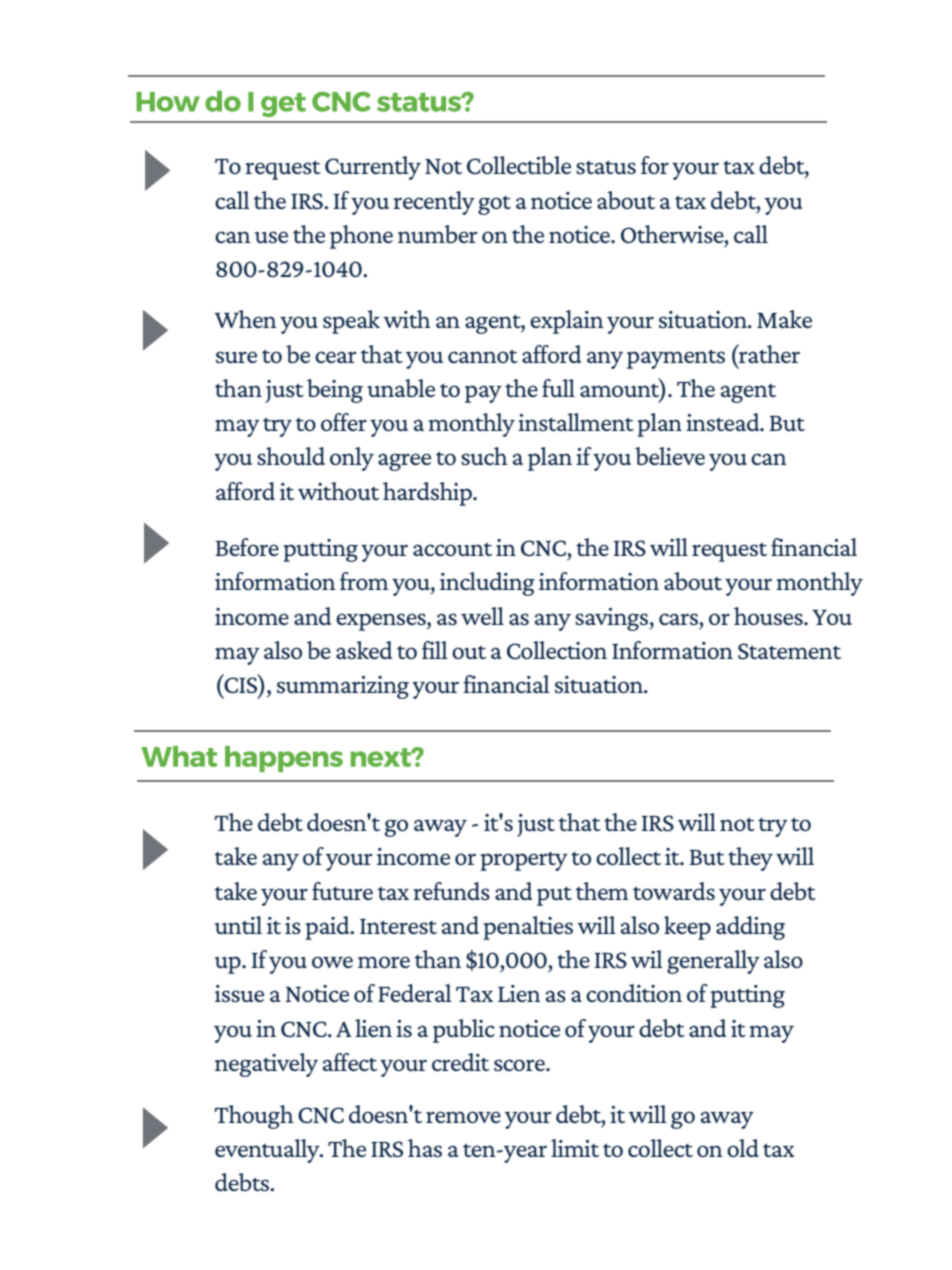 The image size is (952, 1270). Describe the element at coordinates (291, 456) in the screenshot. I see `should` at that location.
